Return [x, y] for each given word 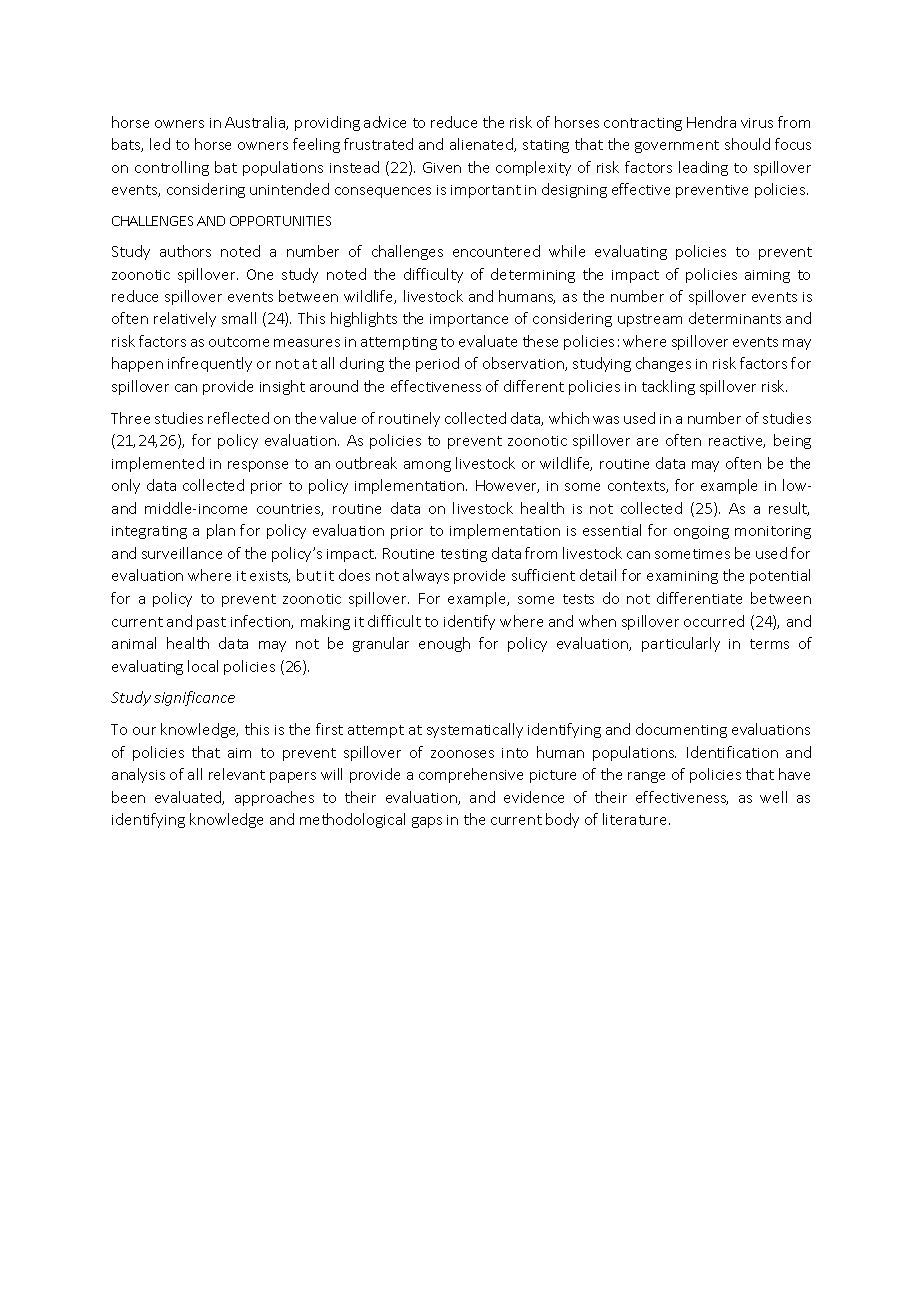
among [427, 466]
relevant [237, 774]
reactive [737, 442]
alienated [482, 145]
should [747, 144]
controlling [172, 168]
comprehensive [471, 775]
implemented [158, 464]
